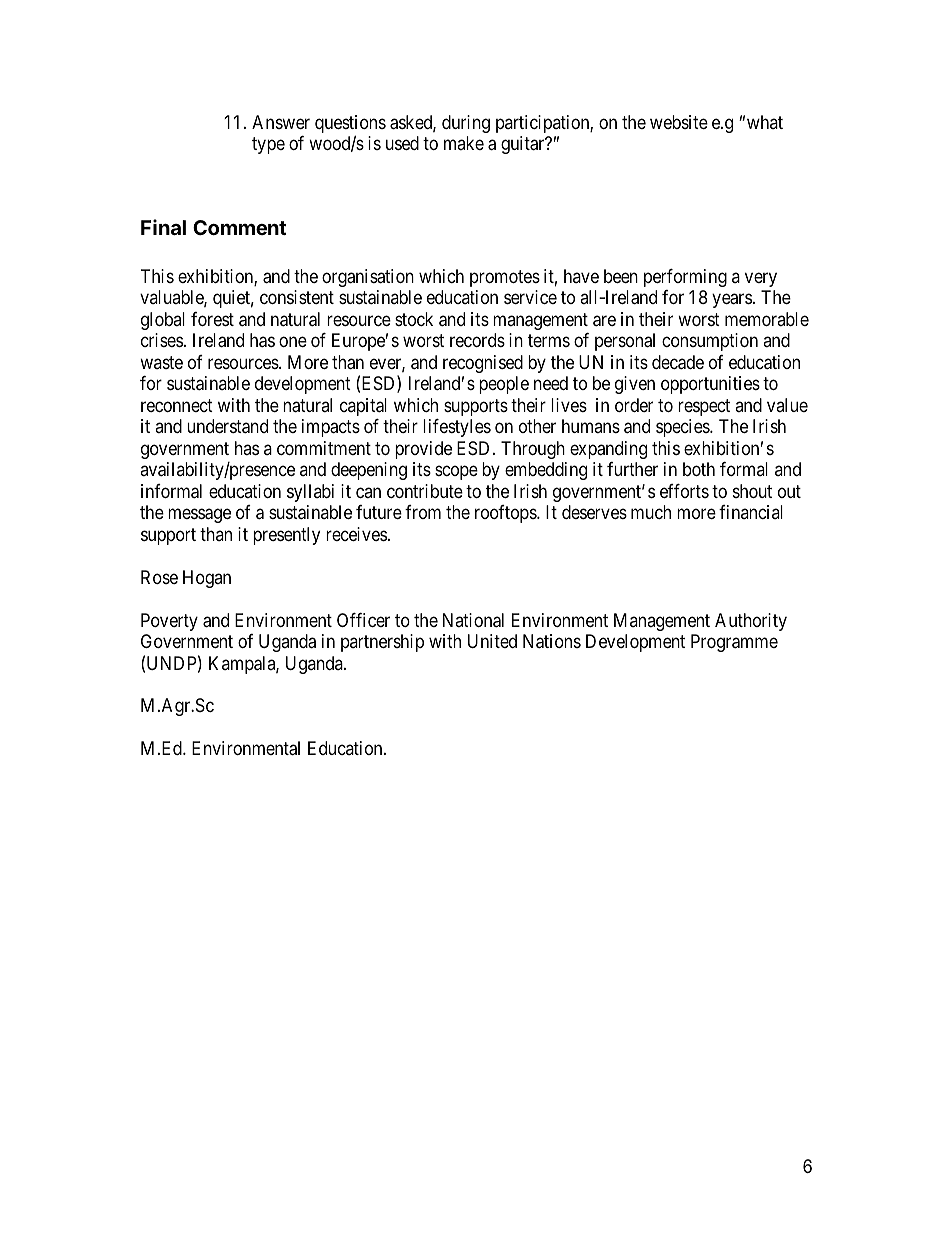 This screenshot has height=1233, width=952. What do you see at coordinates (169, 622) in the screenshot?
I see `Poverty` at bounding box center [169, 622].
